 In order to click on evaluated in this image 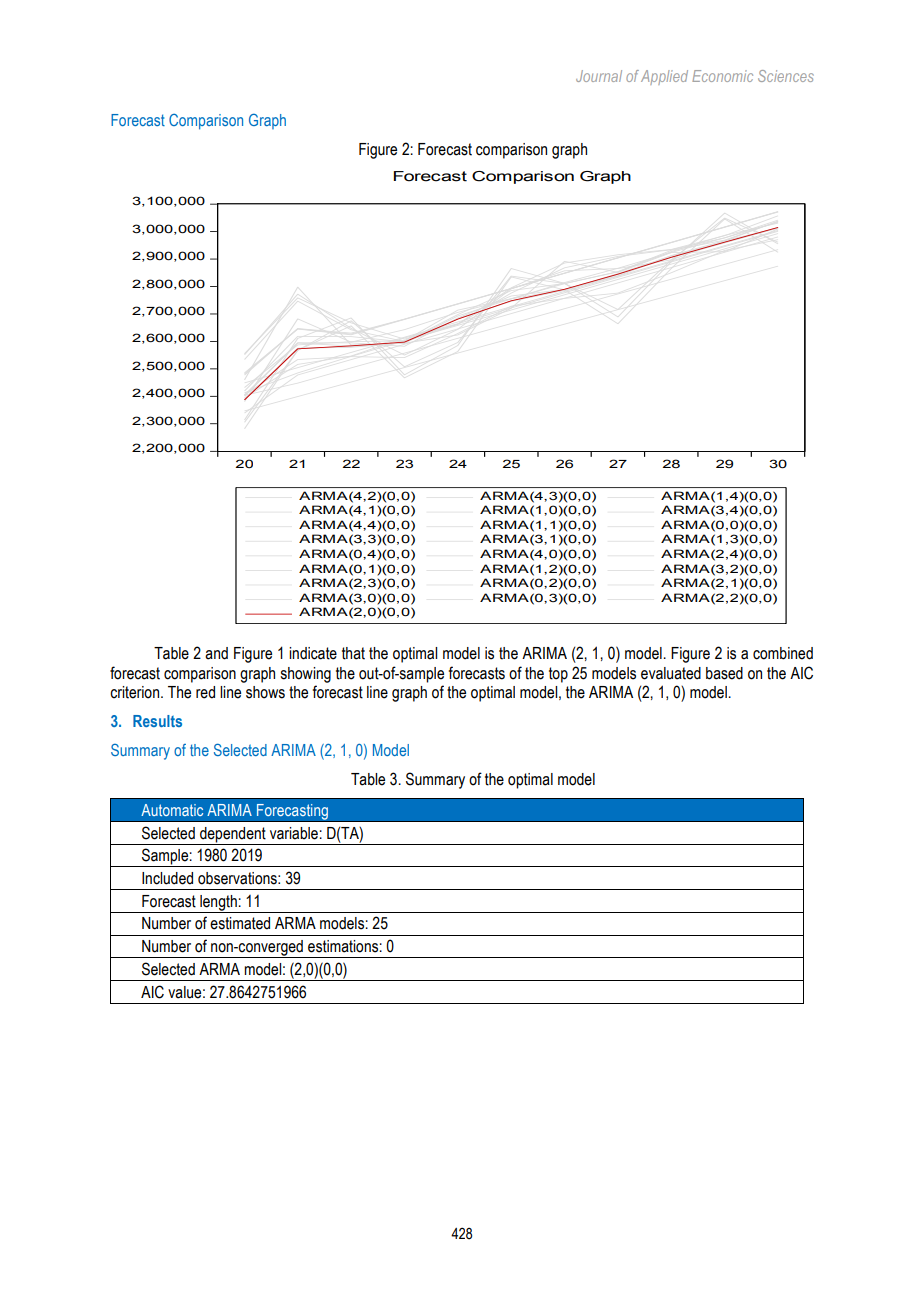, I will do `click(671, 673)`.
